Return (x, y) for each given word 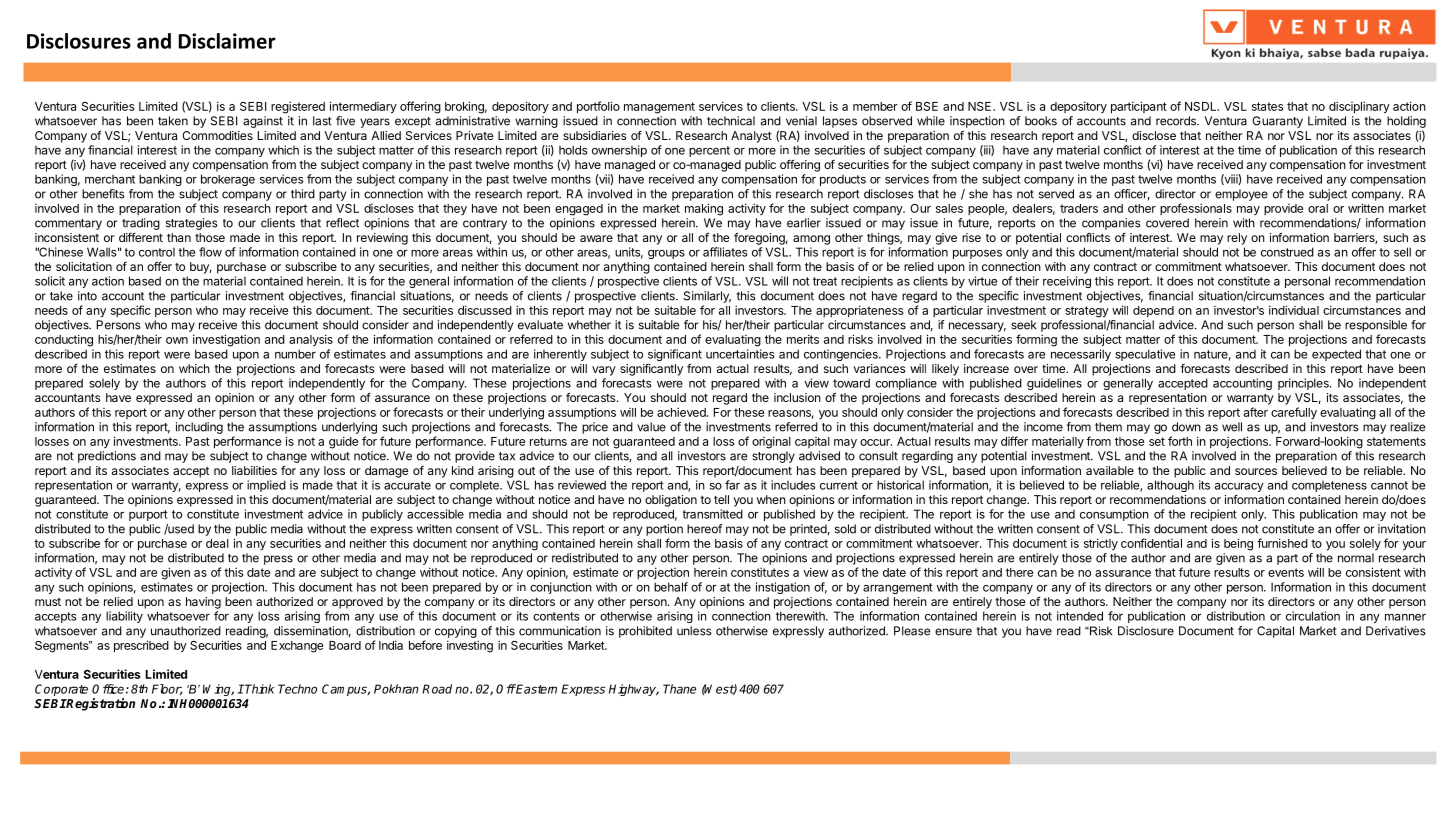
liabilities (254, 470)
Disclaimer (227, 41)
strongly (773, 457)
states (1267, 106)
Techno (297, 689)
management (659, 108)
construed (1287, 252)
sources (1256, 471)
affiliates (725, 252)
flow (210, 252)
